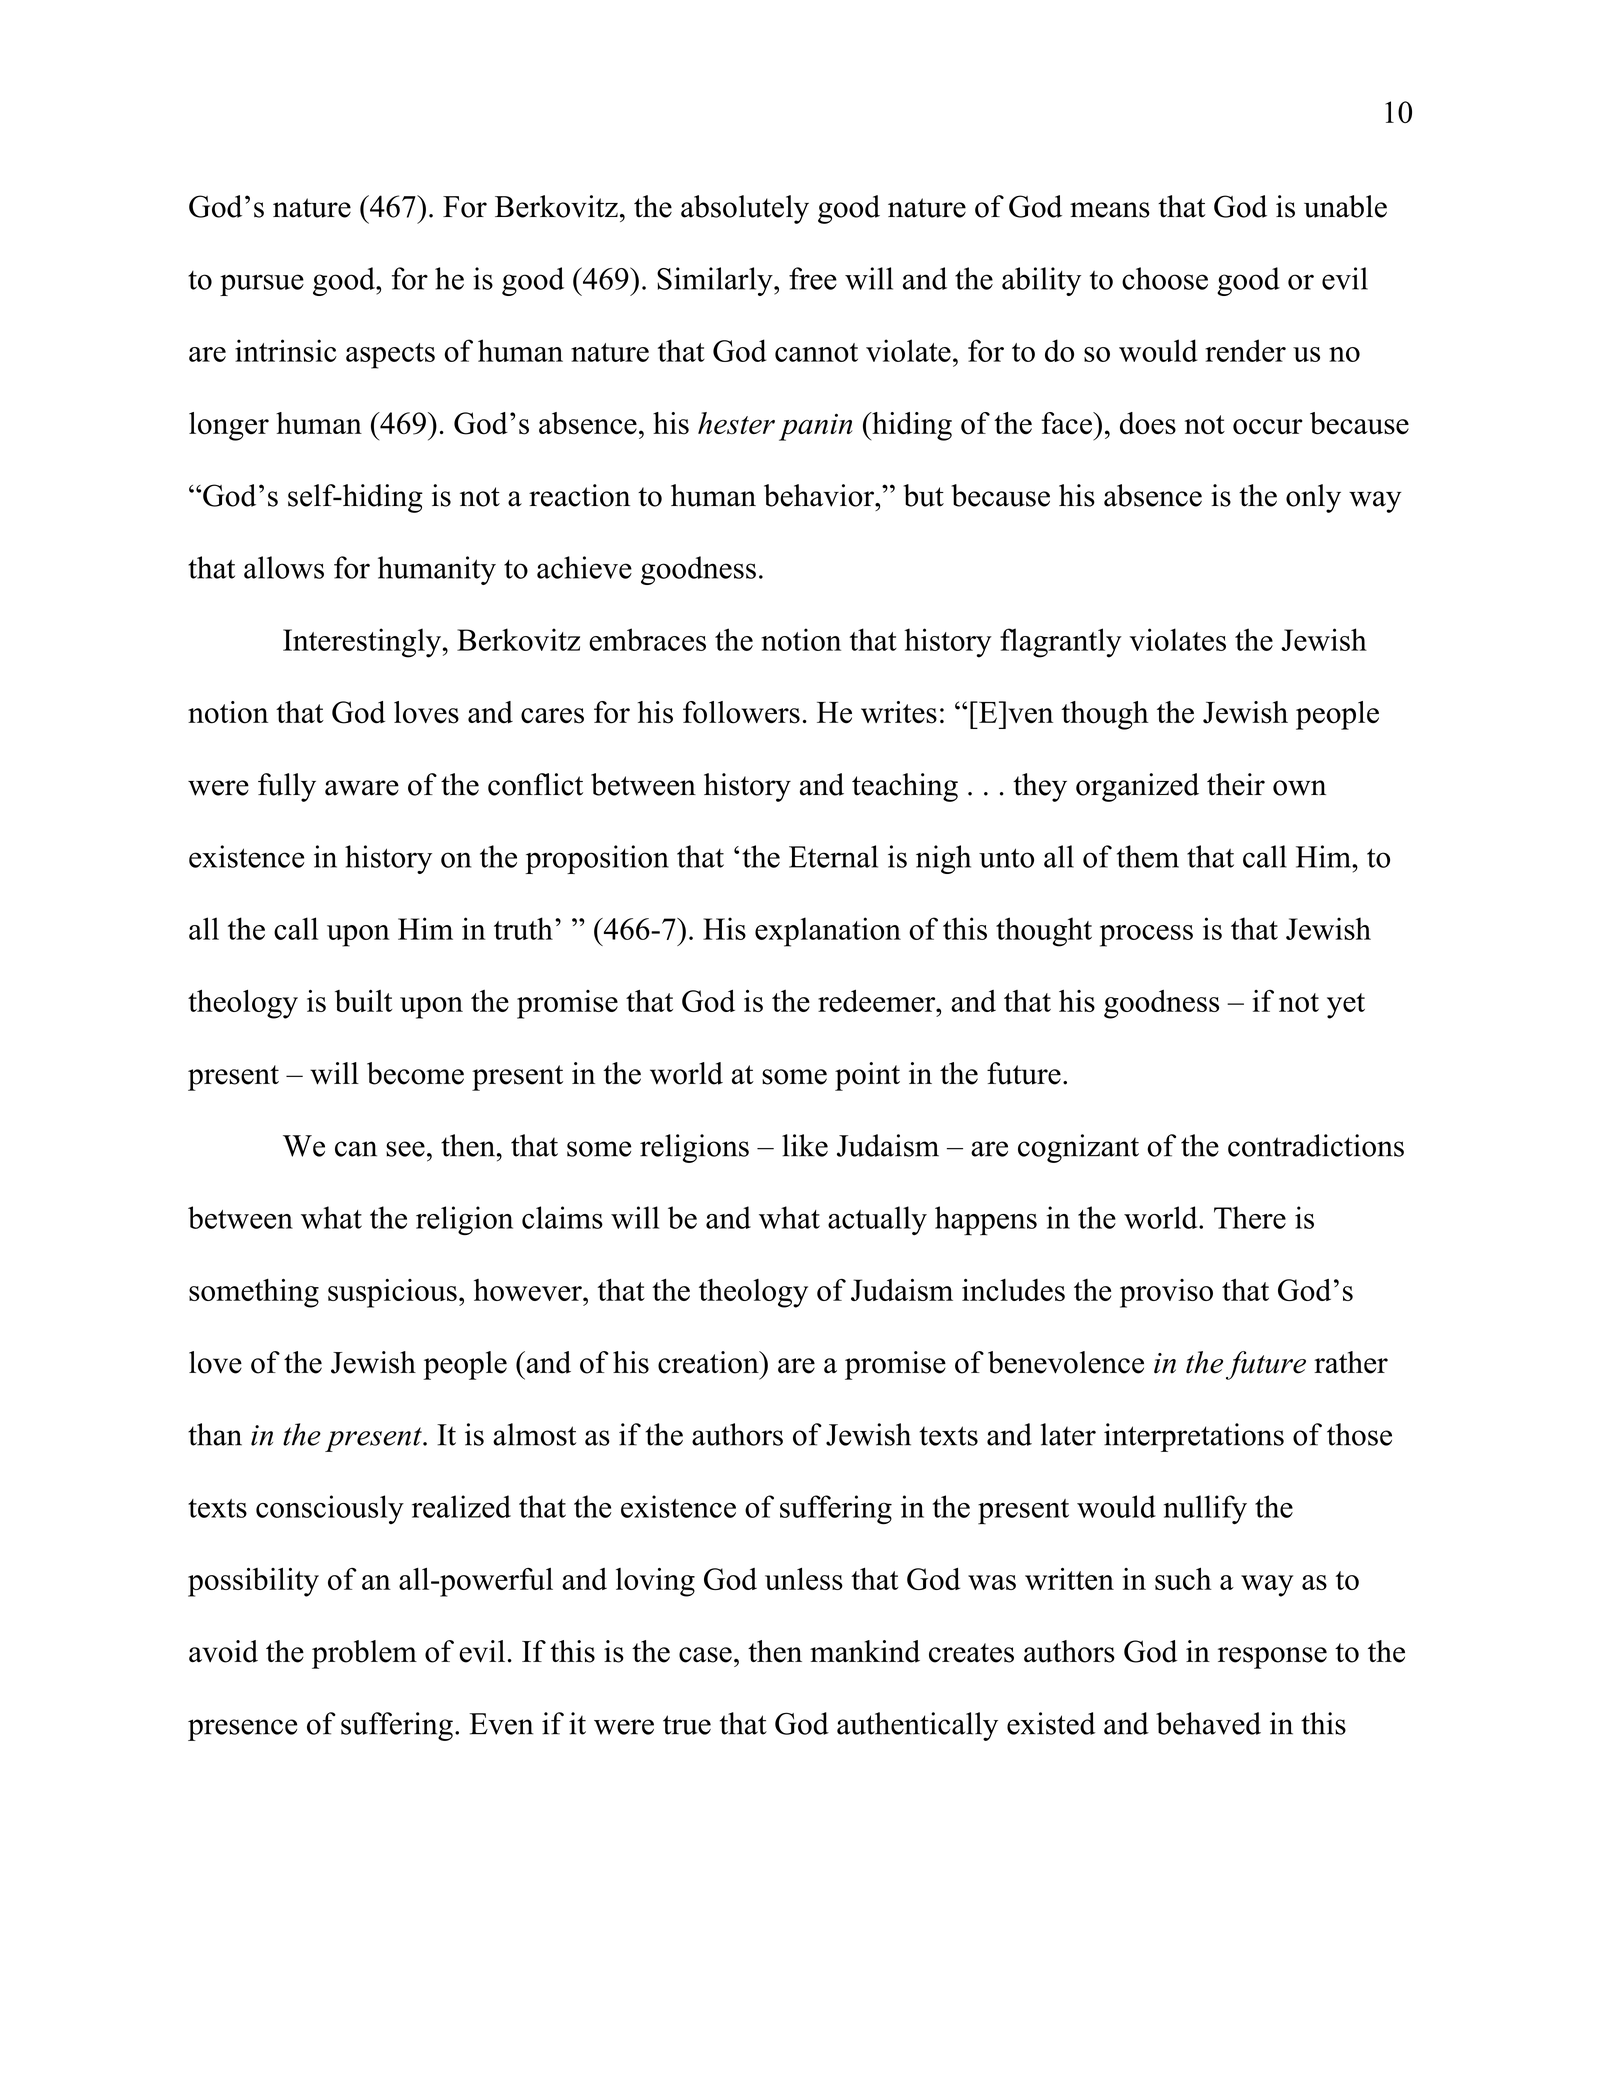  Describe the element at coordinates (362, 788) in the document. I see `aware` at that location.
